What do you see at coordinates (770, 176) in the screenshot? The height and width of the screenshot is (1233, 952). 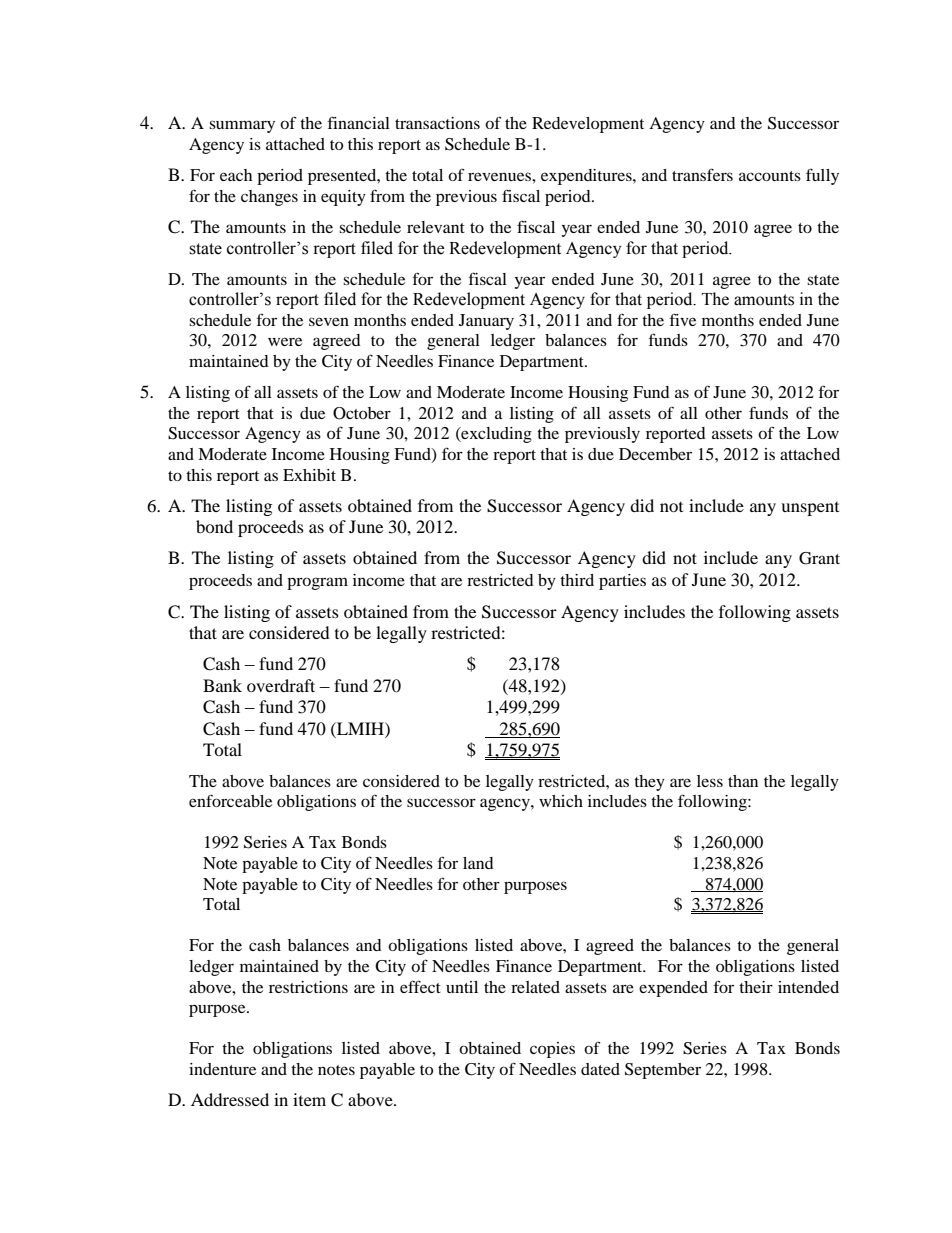 I see `accounts` at bounding box center [770, 176].
